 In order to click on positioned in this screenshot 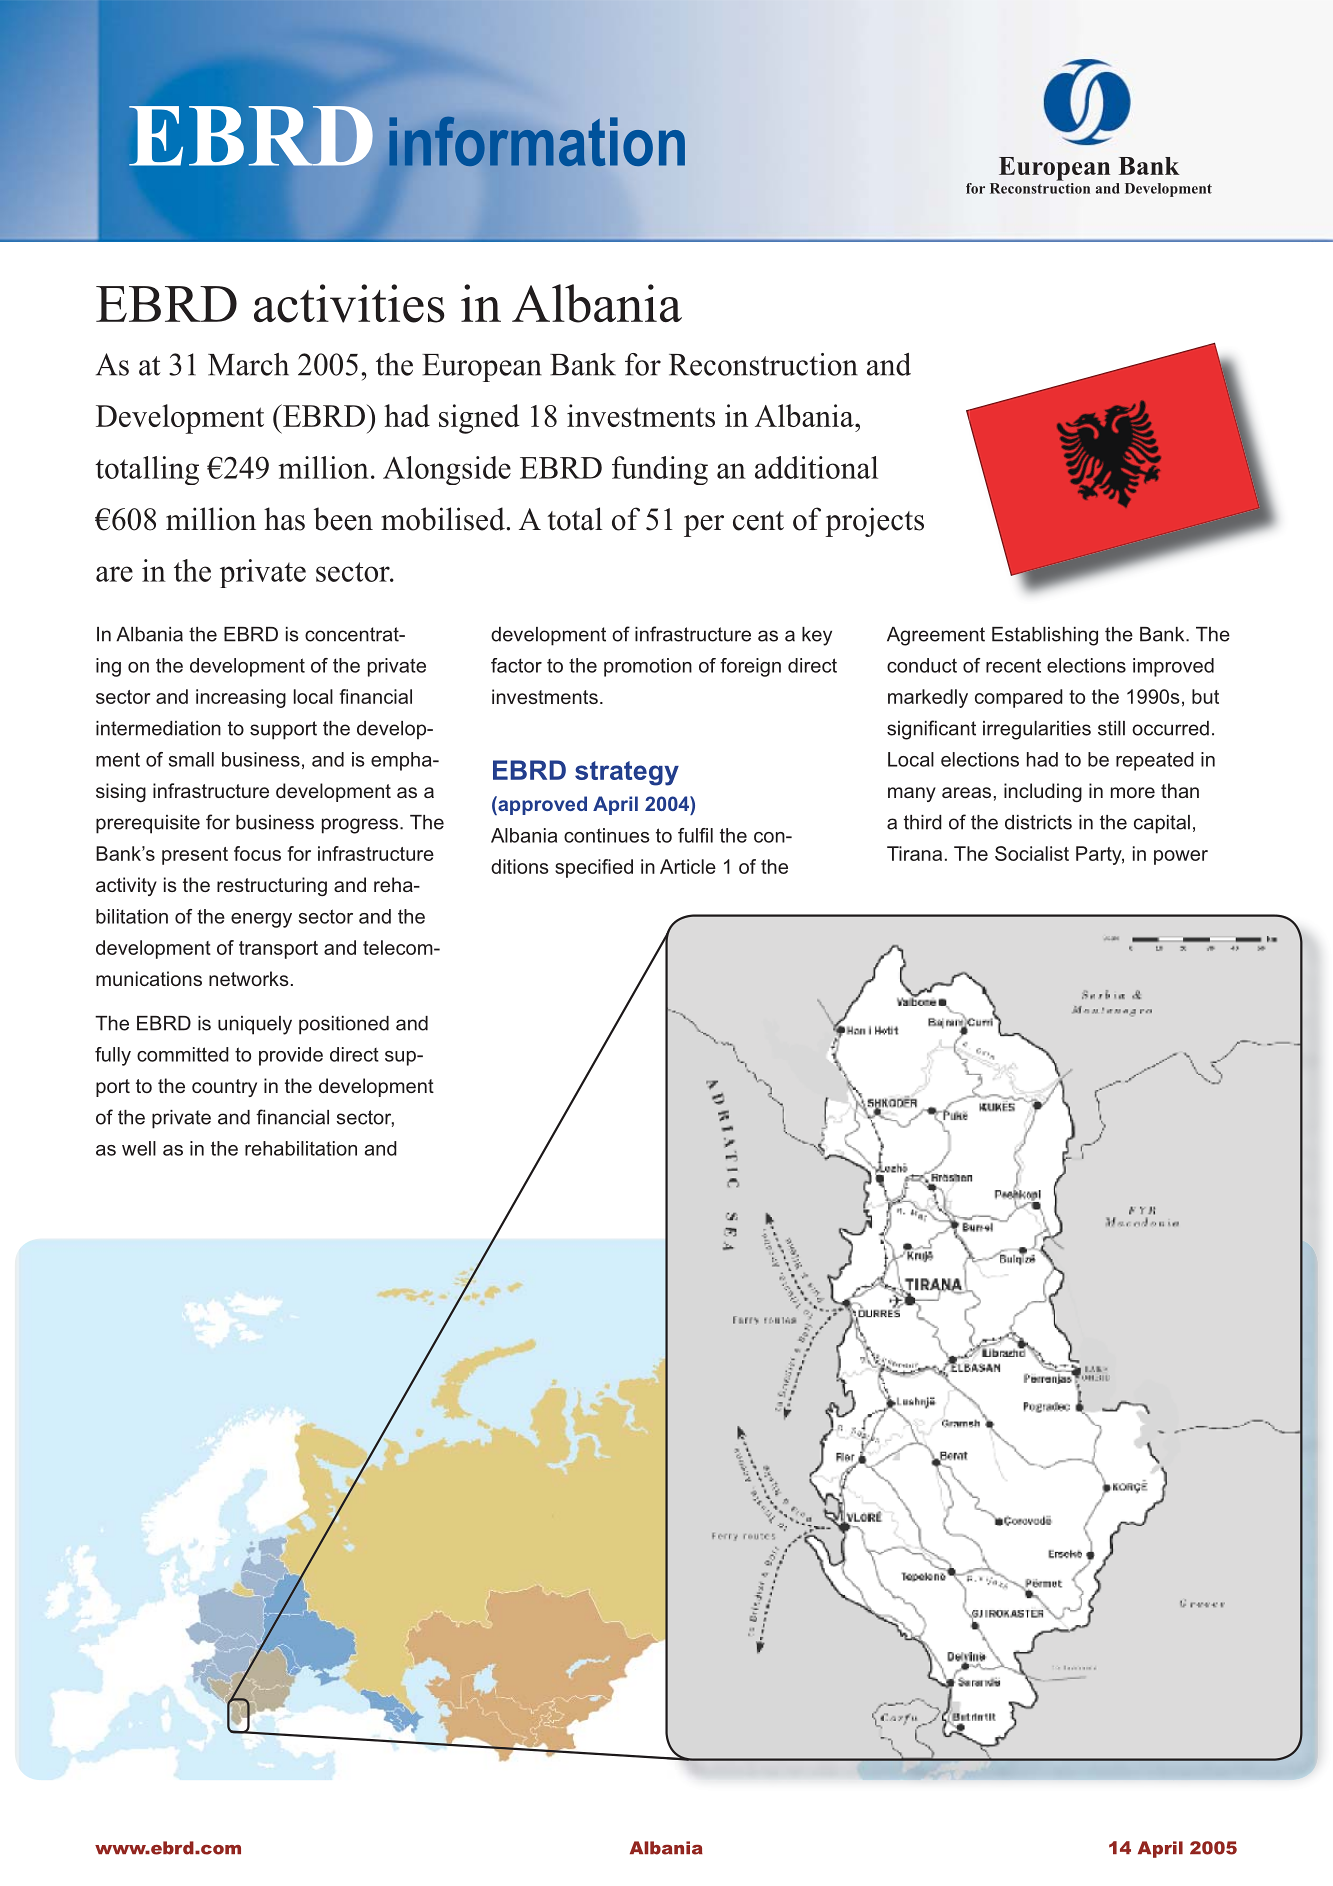, I will do `click(344, 1025)`.
